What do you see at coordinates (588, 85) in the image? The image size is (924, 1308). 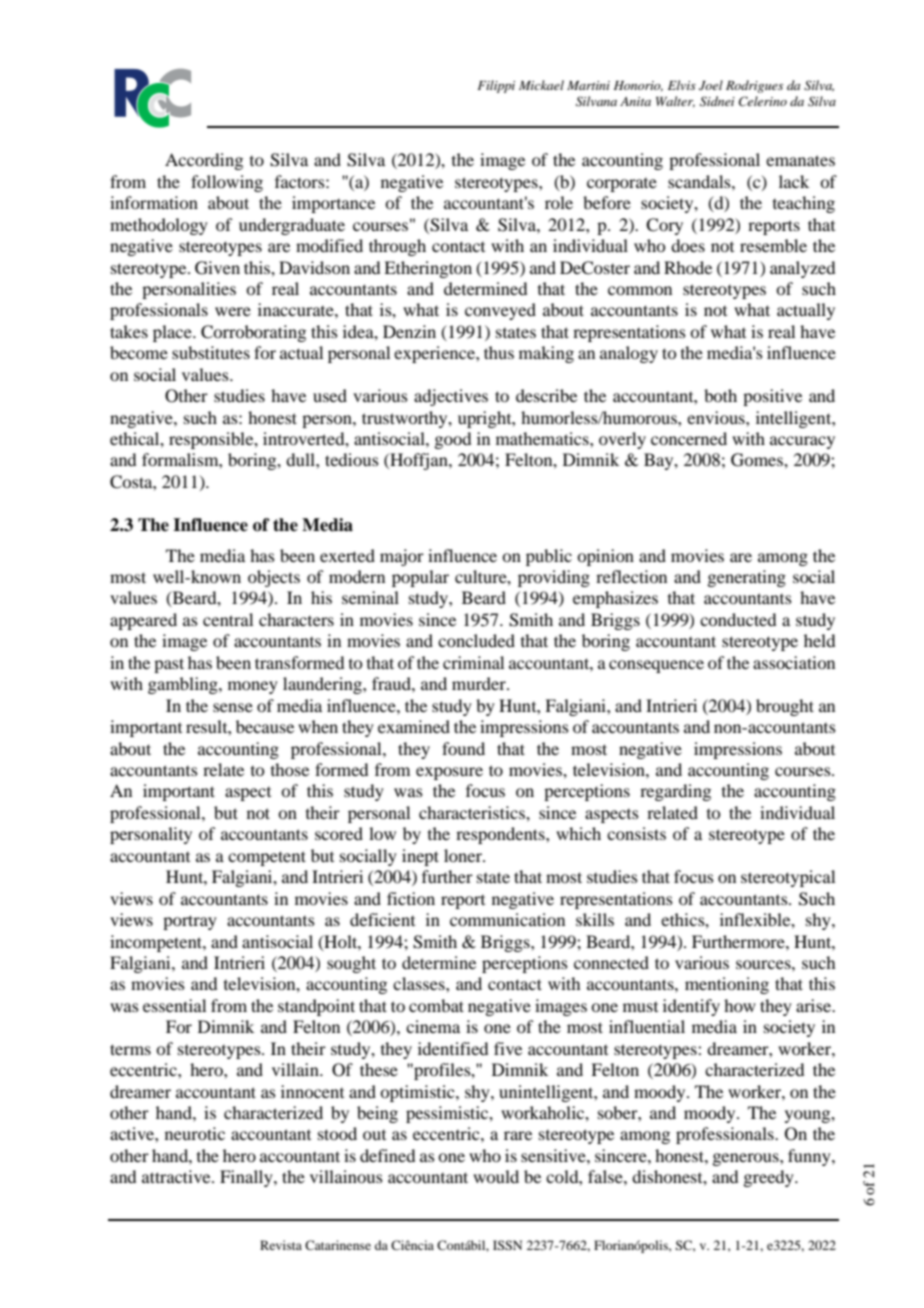 I see `Martini` at bounding box center [588, 85].
